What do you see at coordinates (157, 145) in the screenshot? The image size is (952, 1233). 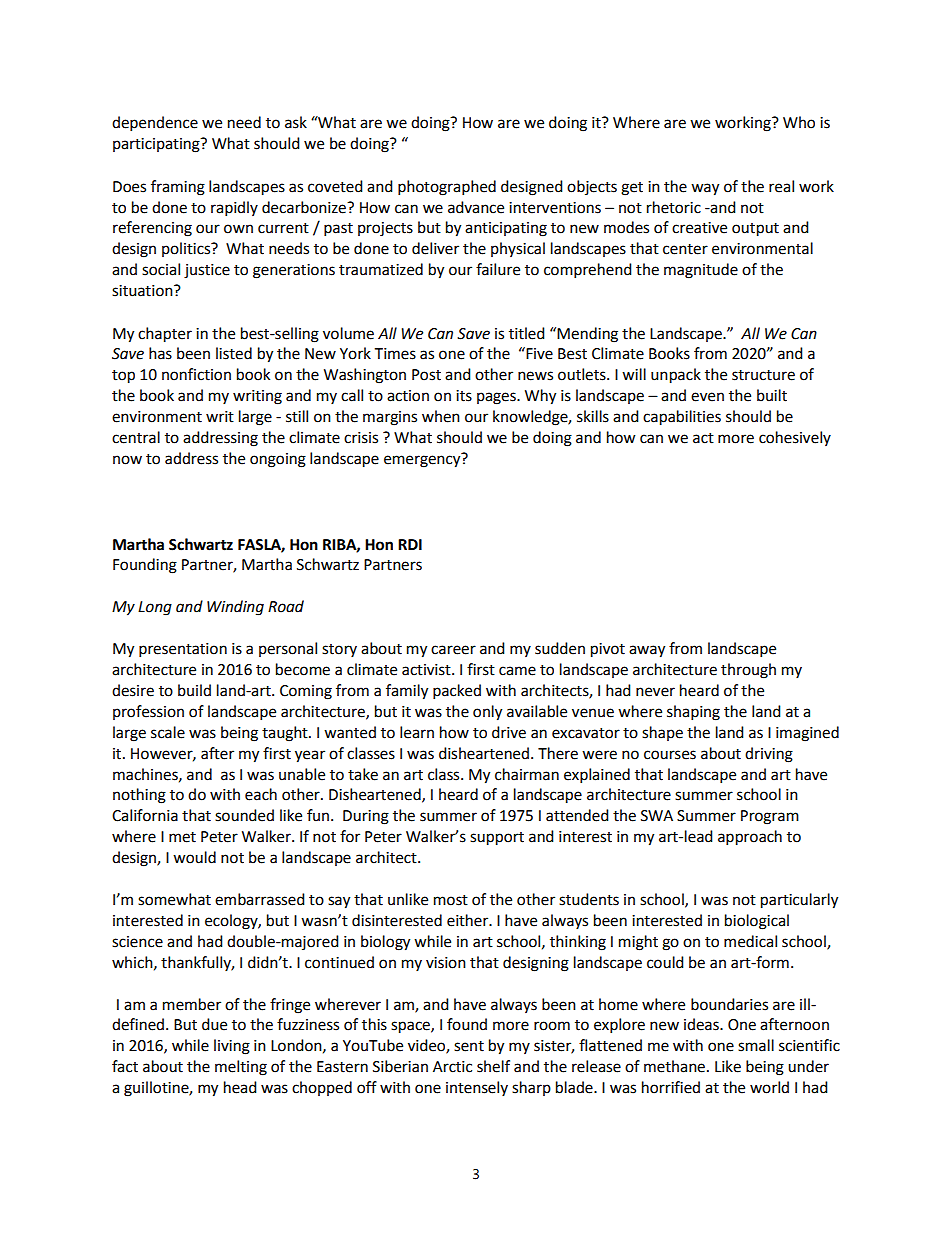 I see `participating` at bounding box center [157, 145].
